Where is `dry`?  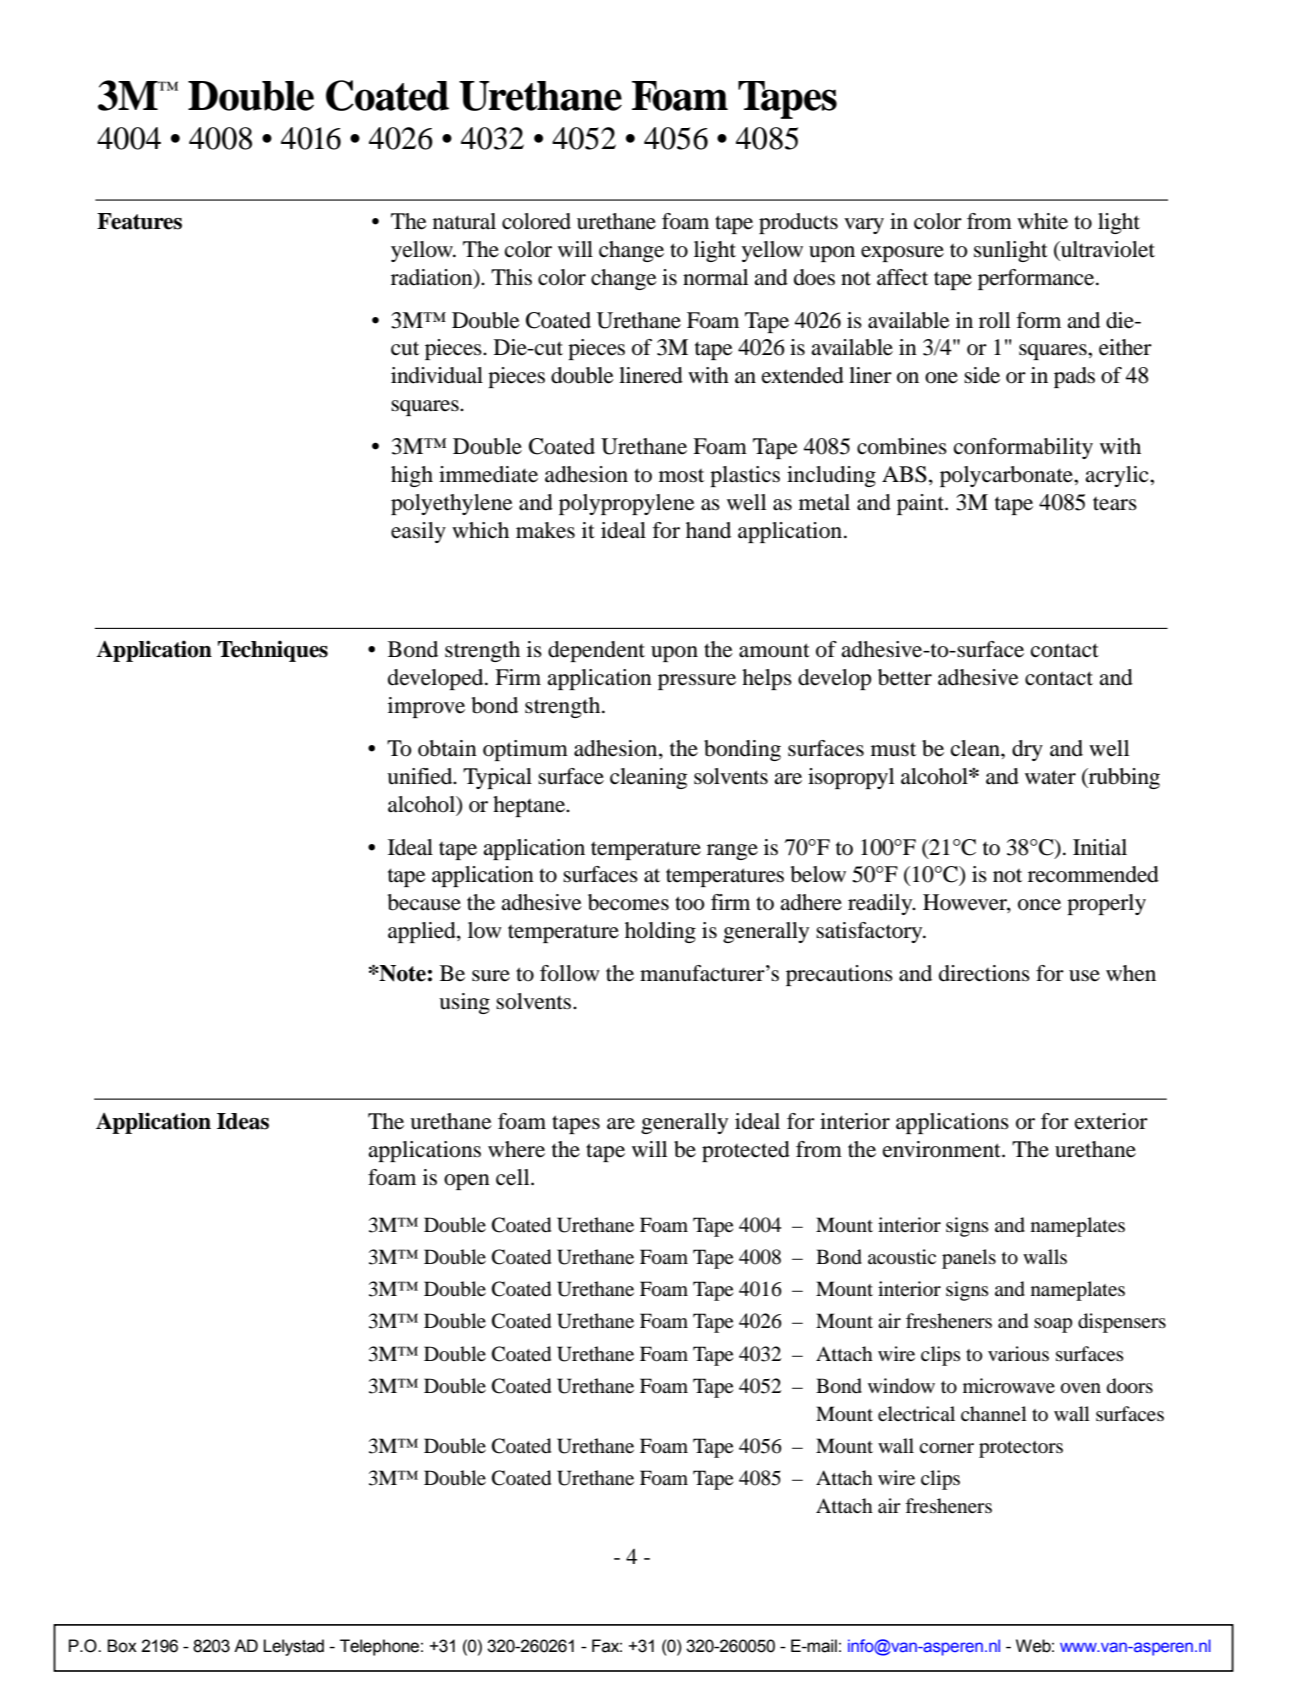 dry is located at coordinates (1027, 750).
